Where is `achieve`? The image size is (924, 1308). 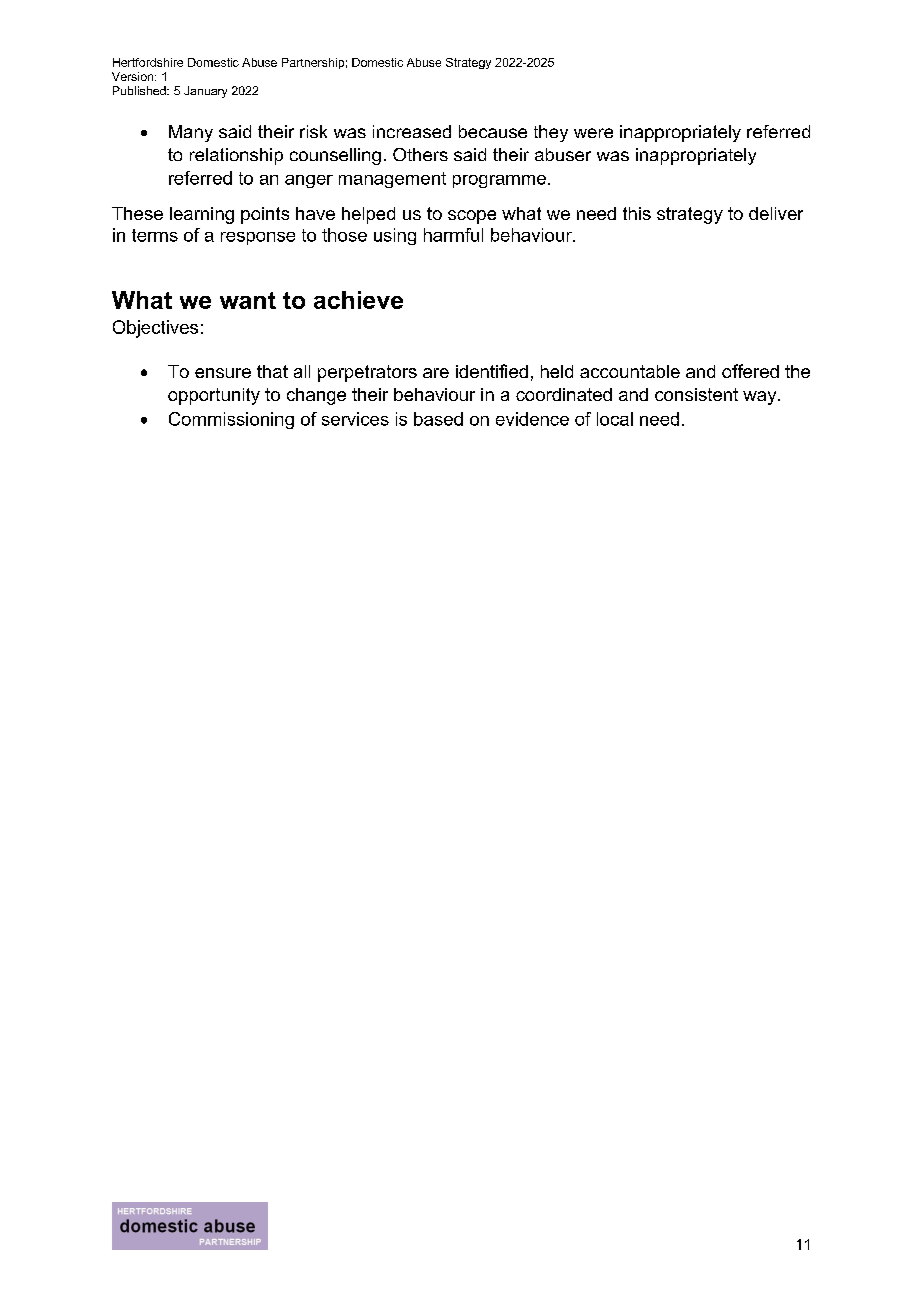
achieve is located at coordinates (358, 300).
